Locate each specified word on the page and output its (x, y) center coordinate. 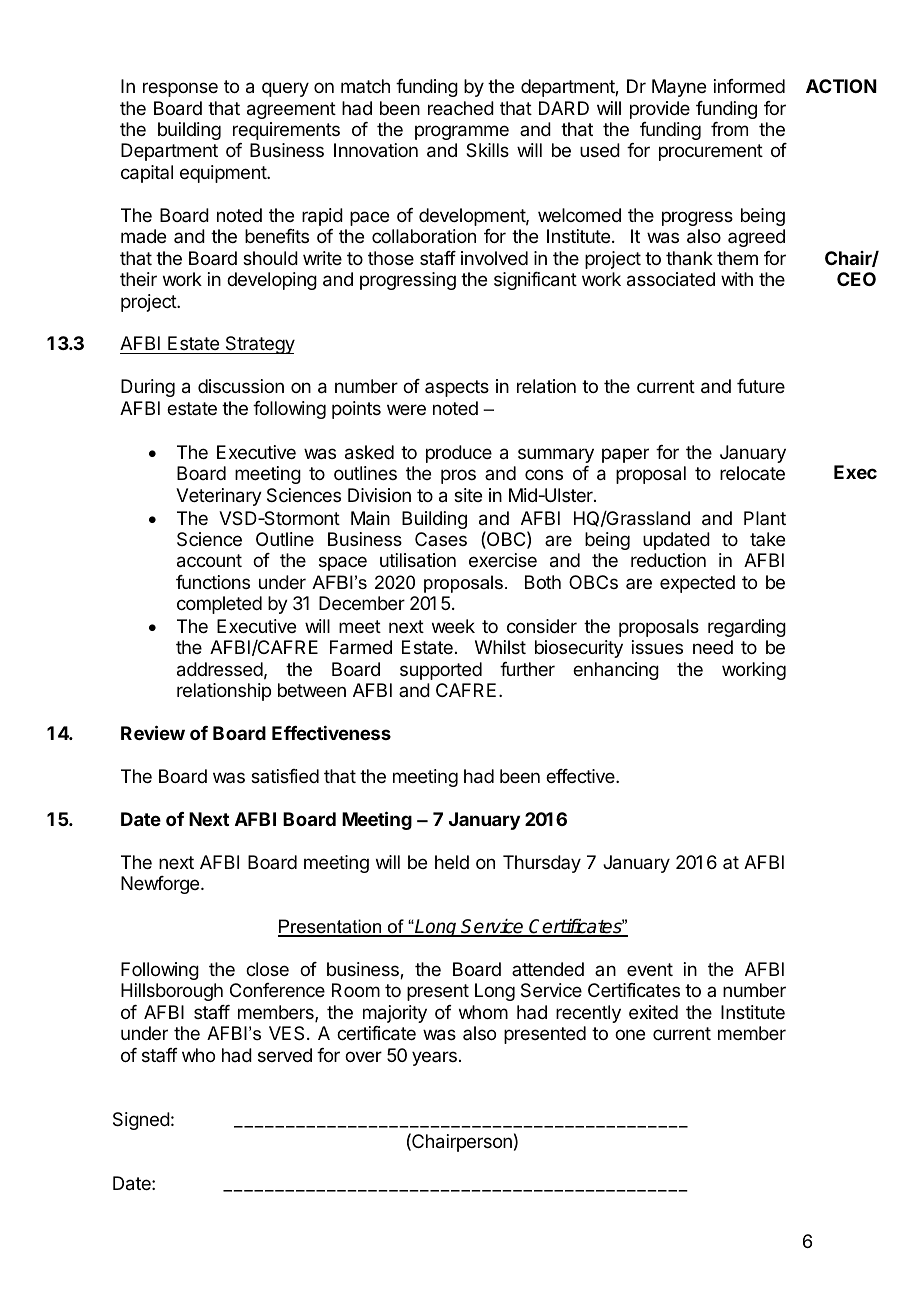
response (180, 89)
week (453, 626)
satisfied (285, 776)
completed (219, 605)
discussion (241, 386)
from (729, 129)
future (761, 386)
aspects (457, 388)
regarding (747, 628)
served (285, 1055)
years (434, 1058)
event (650, 969)
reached (461, 108)
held (452, 862)
